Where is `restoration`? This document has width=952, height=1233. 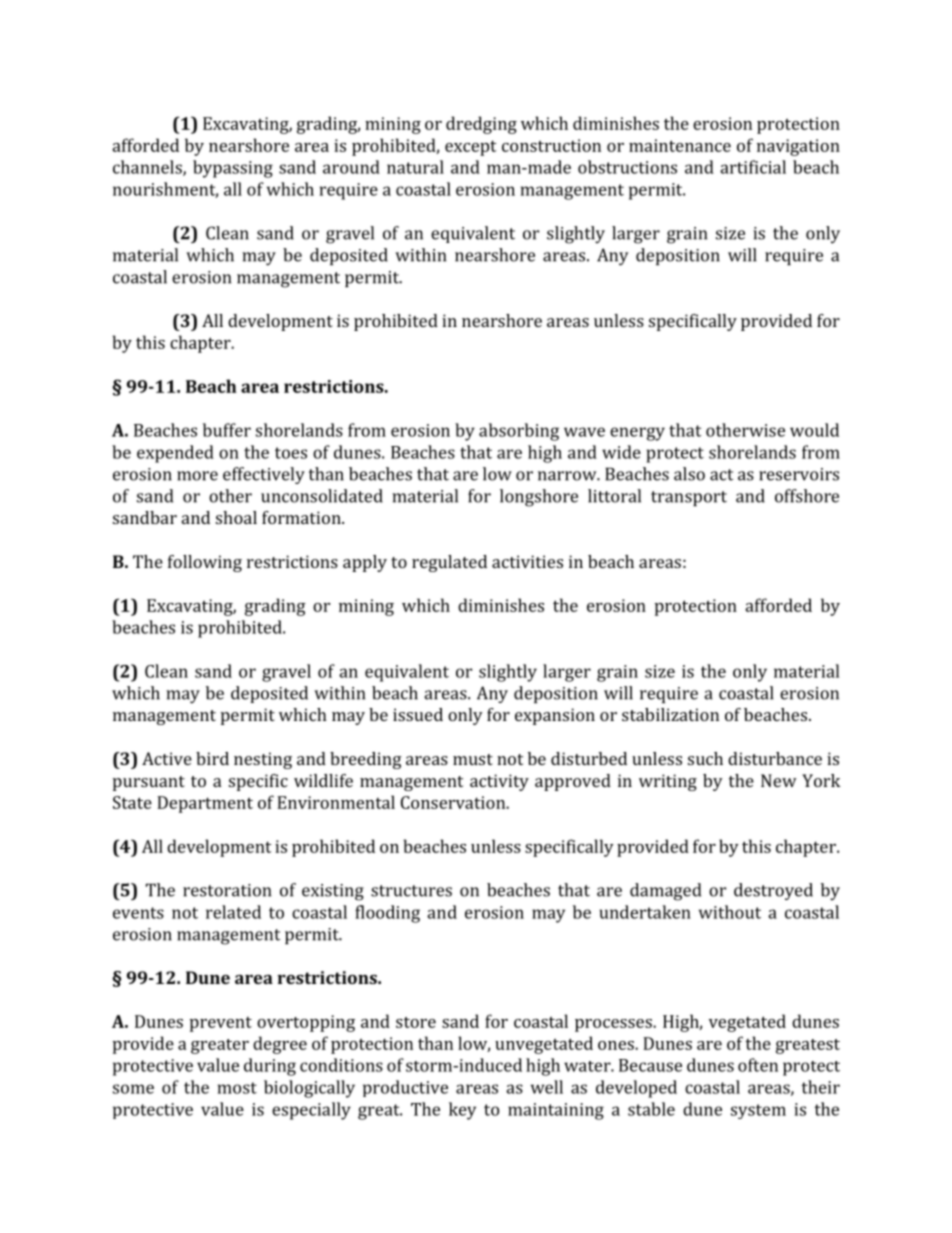
restoration is located at coordinates (227, 890).
